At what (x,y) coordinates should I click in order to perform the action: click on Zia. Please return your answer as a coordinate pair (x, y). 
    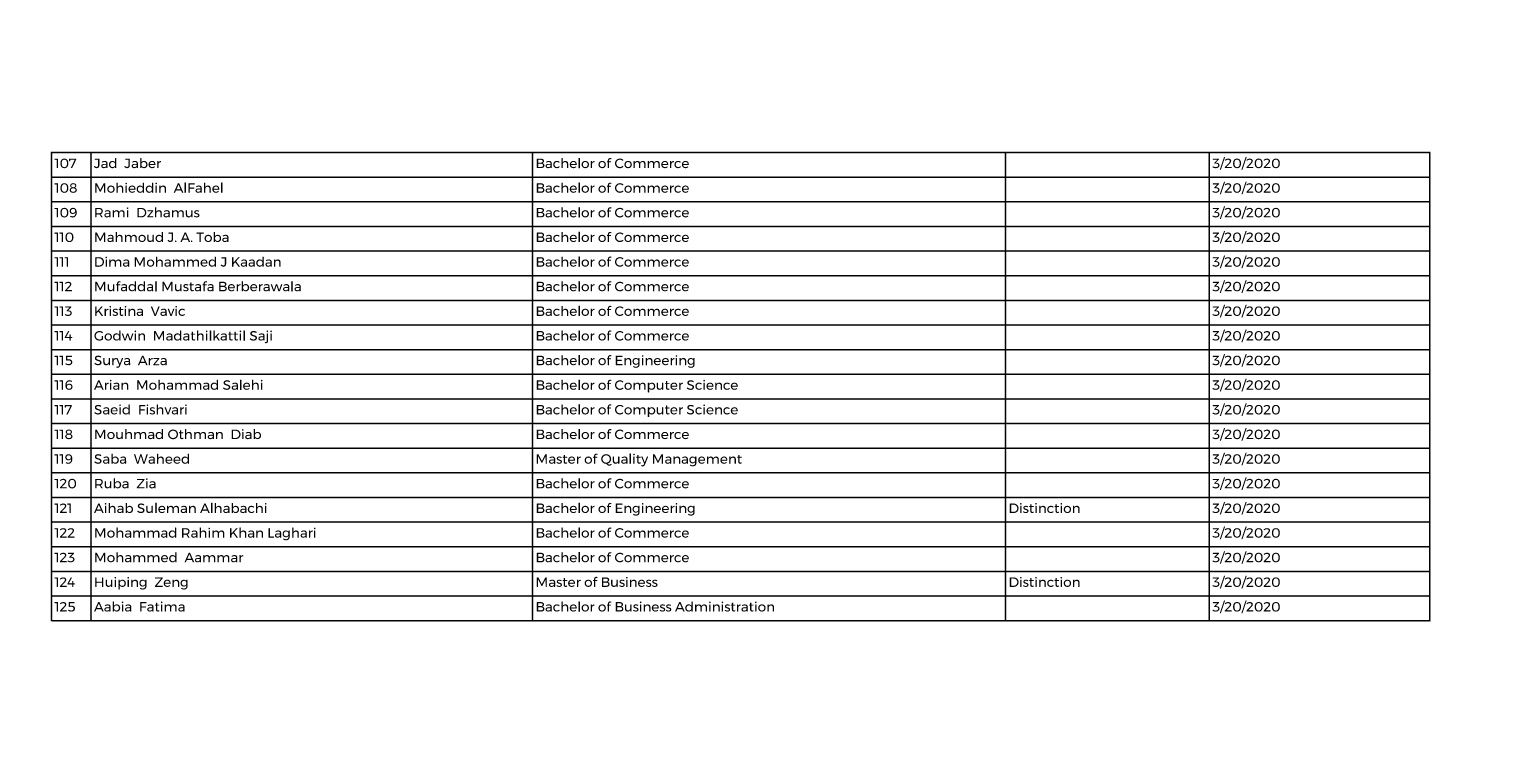
    Looking at the image, I should click on (146, 483).
